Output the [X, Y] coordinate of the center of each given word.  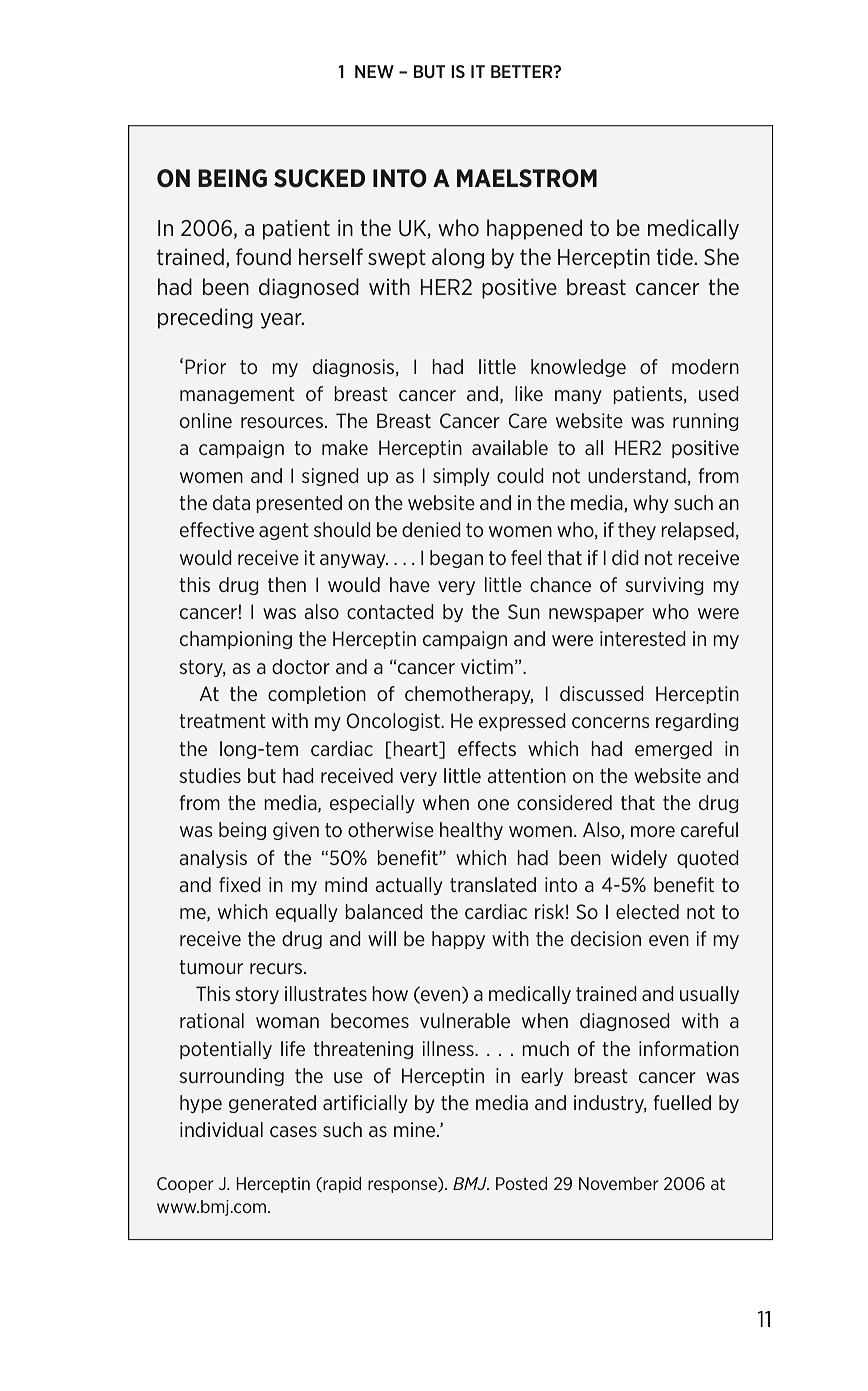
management [237, 395]
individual [221, 1129]
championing [236, 640]
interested [643, 638]
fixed [240, 884]
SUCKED [319, 178]
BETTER [523, 71]
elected [647, 911]
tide [675, 257]
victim [487, 666]
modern [705, 366]
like [529, 393]
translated [493, 884]
